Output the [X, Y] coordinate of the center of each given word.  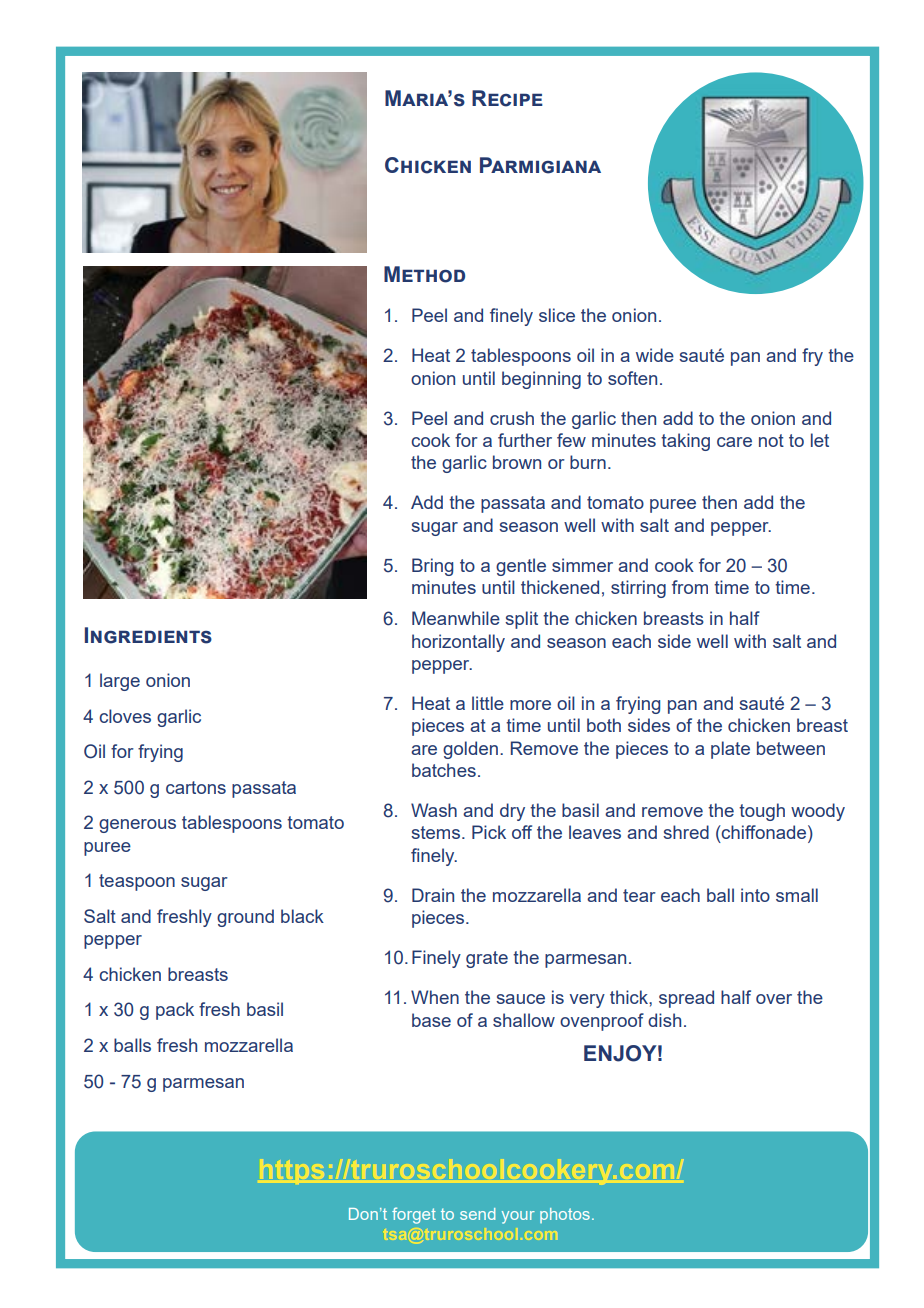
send [477, 1214]
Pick [489, 832]
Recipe [507, 98]
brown [517, 462]
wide [655, 355]
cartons [196, 787]
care [734, 442]
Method [424, 274]
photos [565, 1215]
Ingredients [148, 635]
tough [762, 812]
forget [414, 1215]
